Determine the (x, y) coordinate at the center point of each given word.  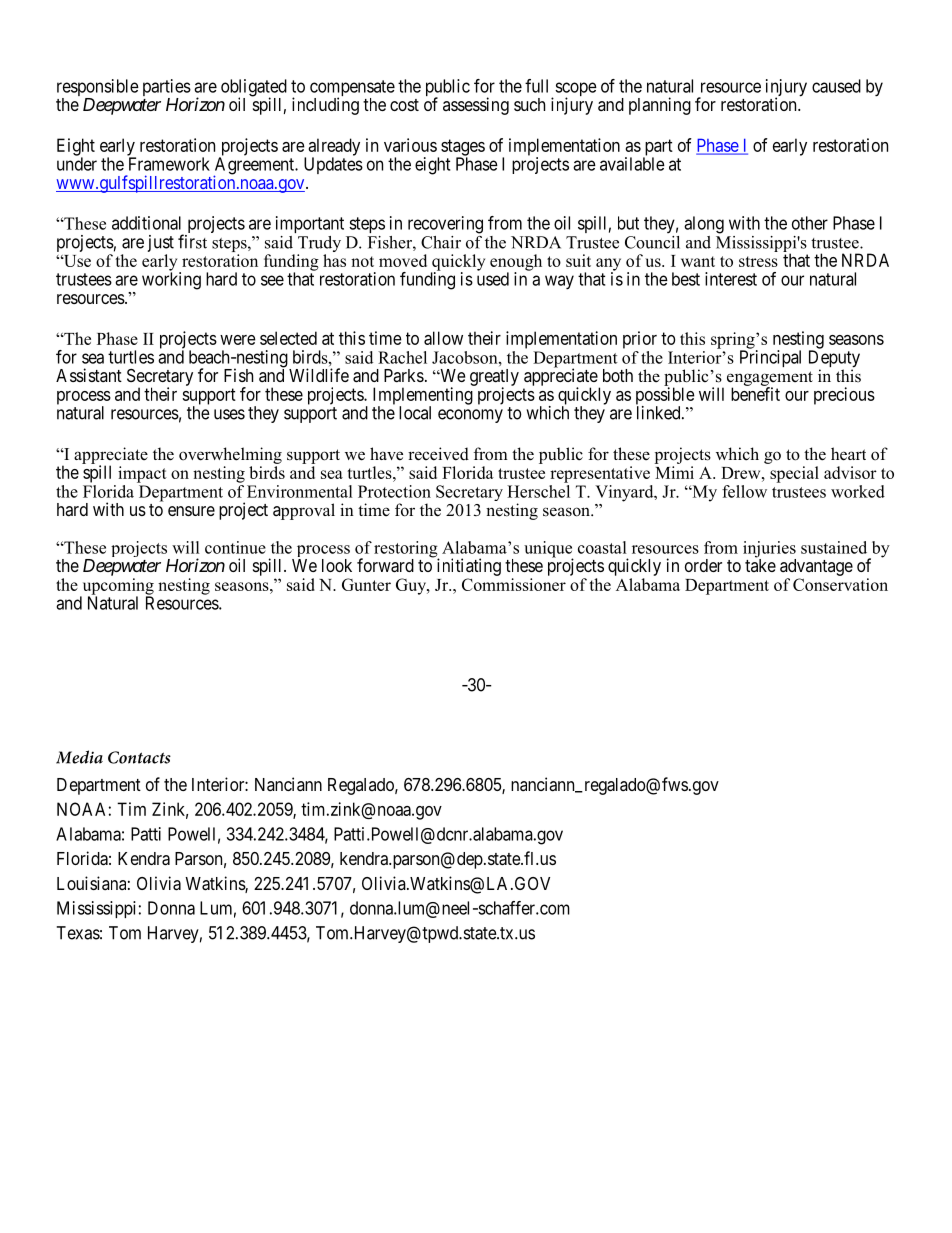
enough (516, 263)
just (161, 243)
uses (229, 414)
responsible (98, 89)
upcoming (117, 587)
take (760, 564)
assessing (476, 106)
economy (470, 416)
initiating (469, 567)
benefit (755, 394)
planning (660, 106)
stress (758, 261)
